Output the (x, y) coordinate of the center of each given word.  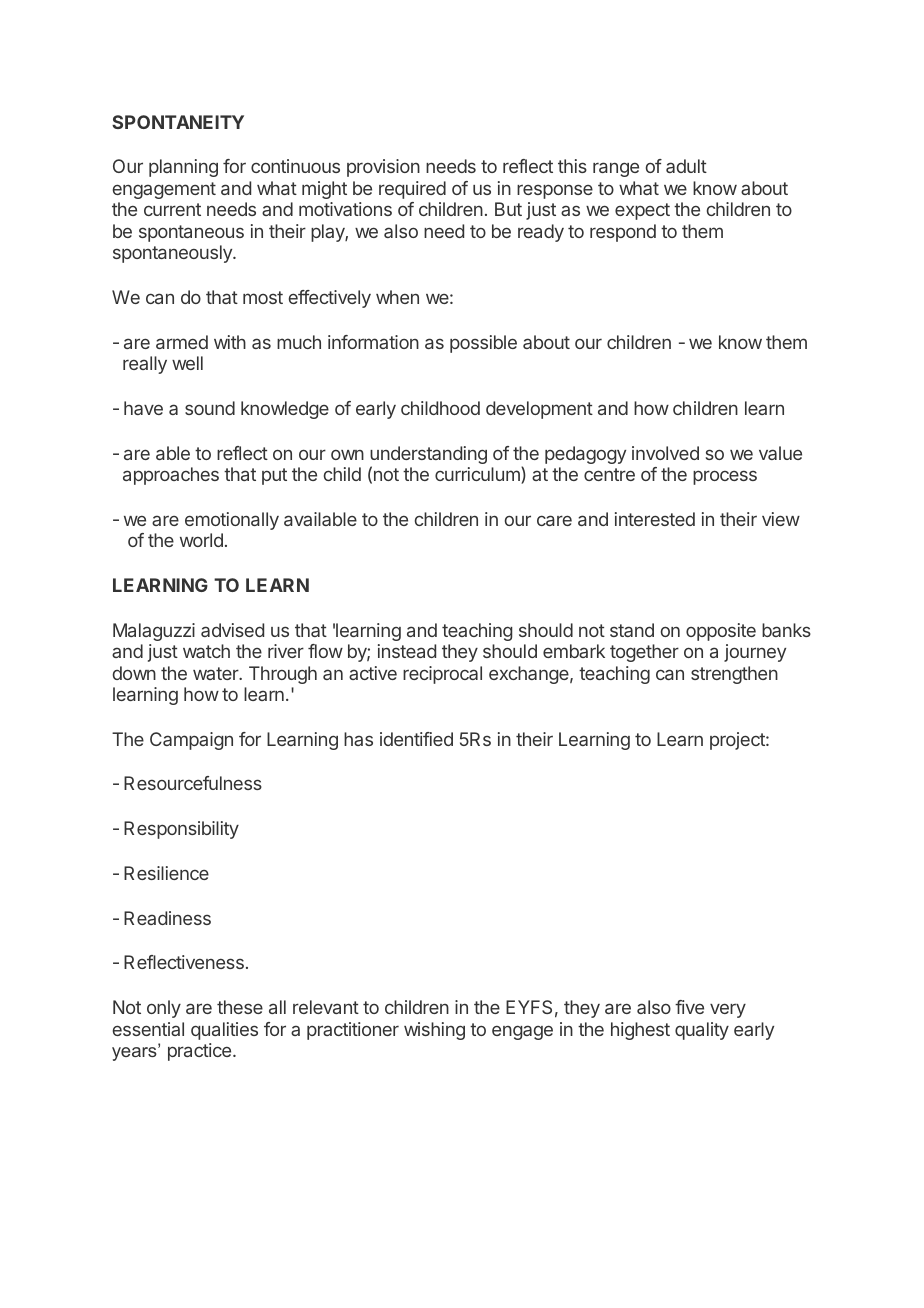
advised (232, 630)
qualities (224, 1031)
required (412, 190)
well (187, 363)
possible (483, 344)
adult (686, 166)
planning (183, 168)
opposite (721, 632)
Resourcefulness (193, 783)
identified (416, 739)
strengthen (734, 675)
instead (407, 651)
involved (665, 453)
